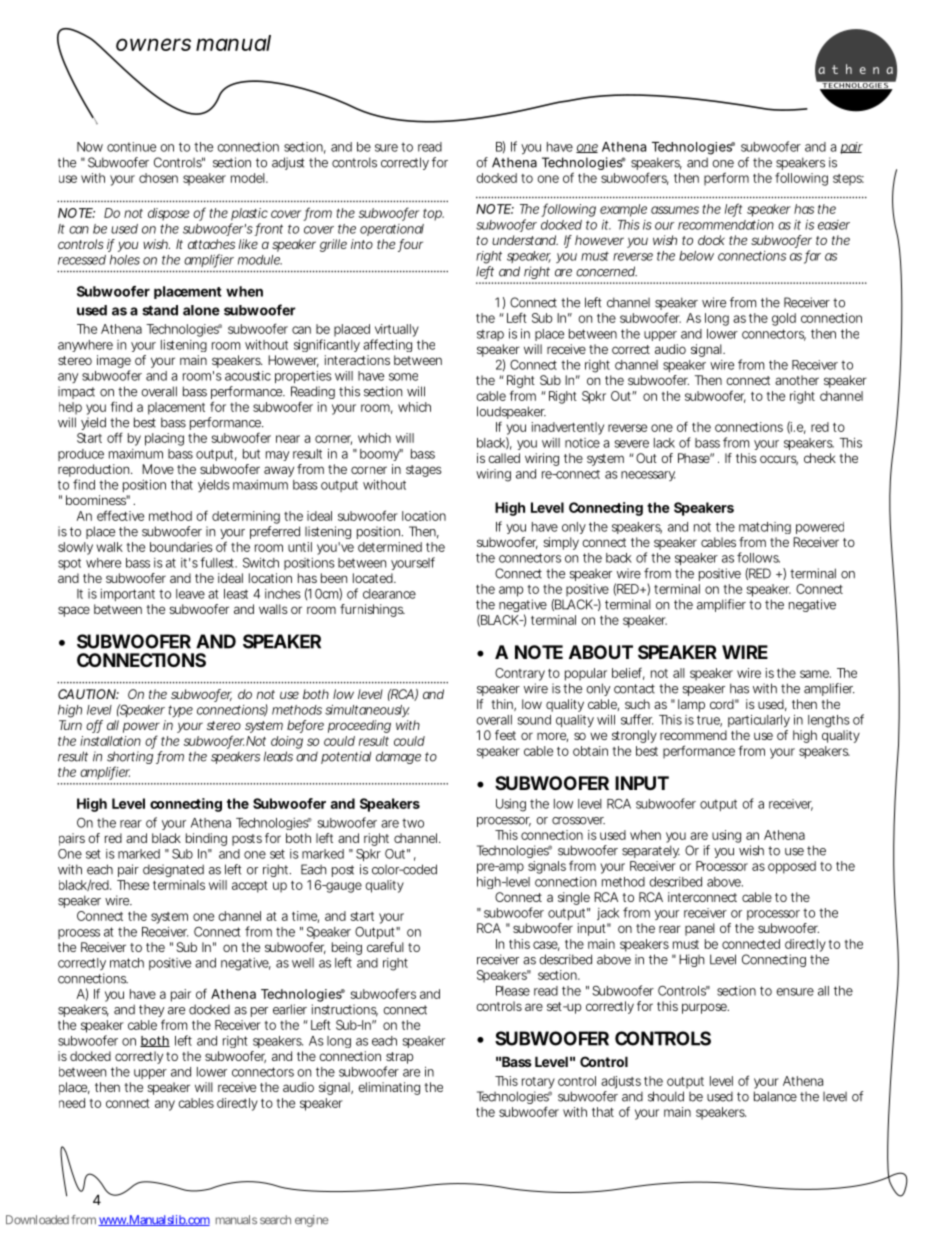 This page has width=952, height=1233. I want to click on clearance, so click(389, 594).
